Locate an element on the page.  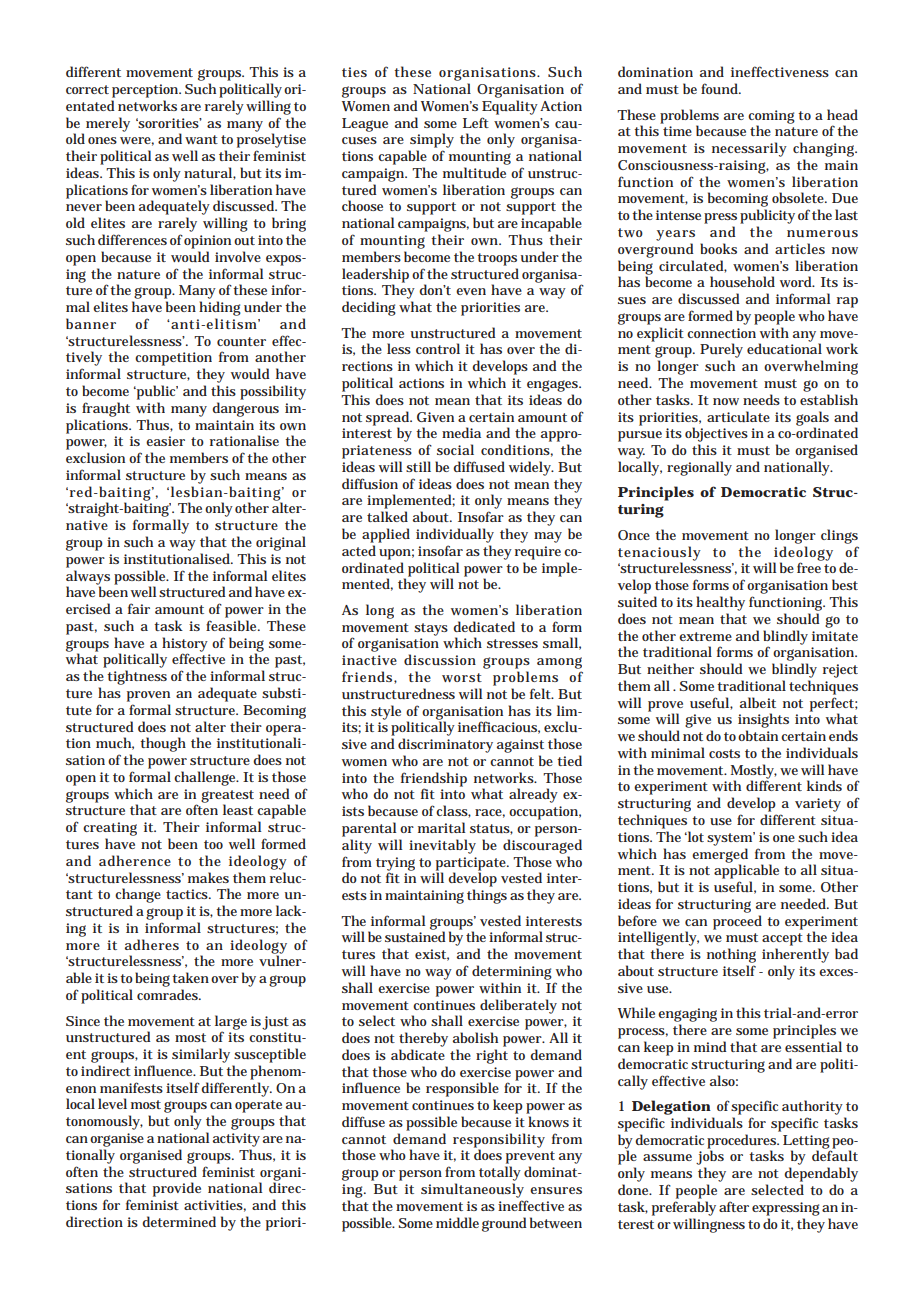
provide is located at coordinates (177, 1189).
